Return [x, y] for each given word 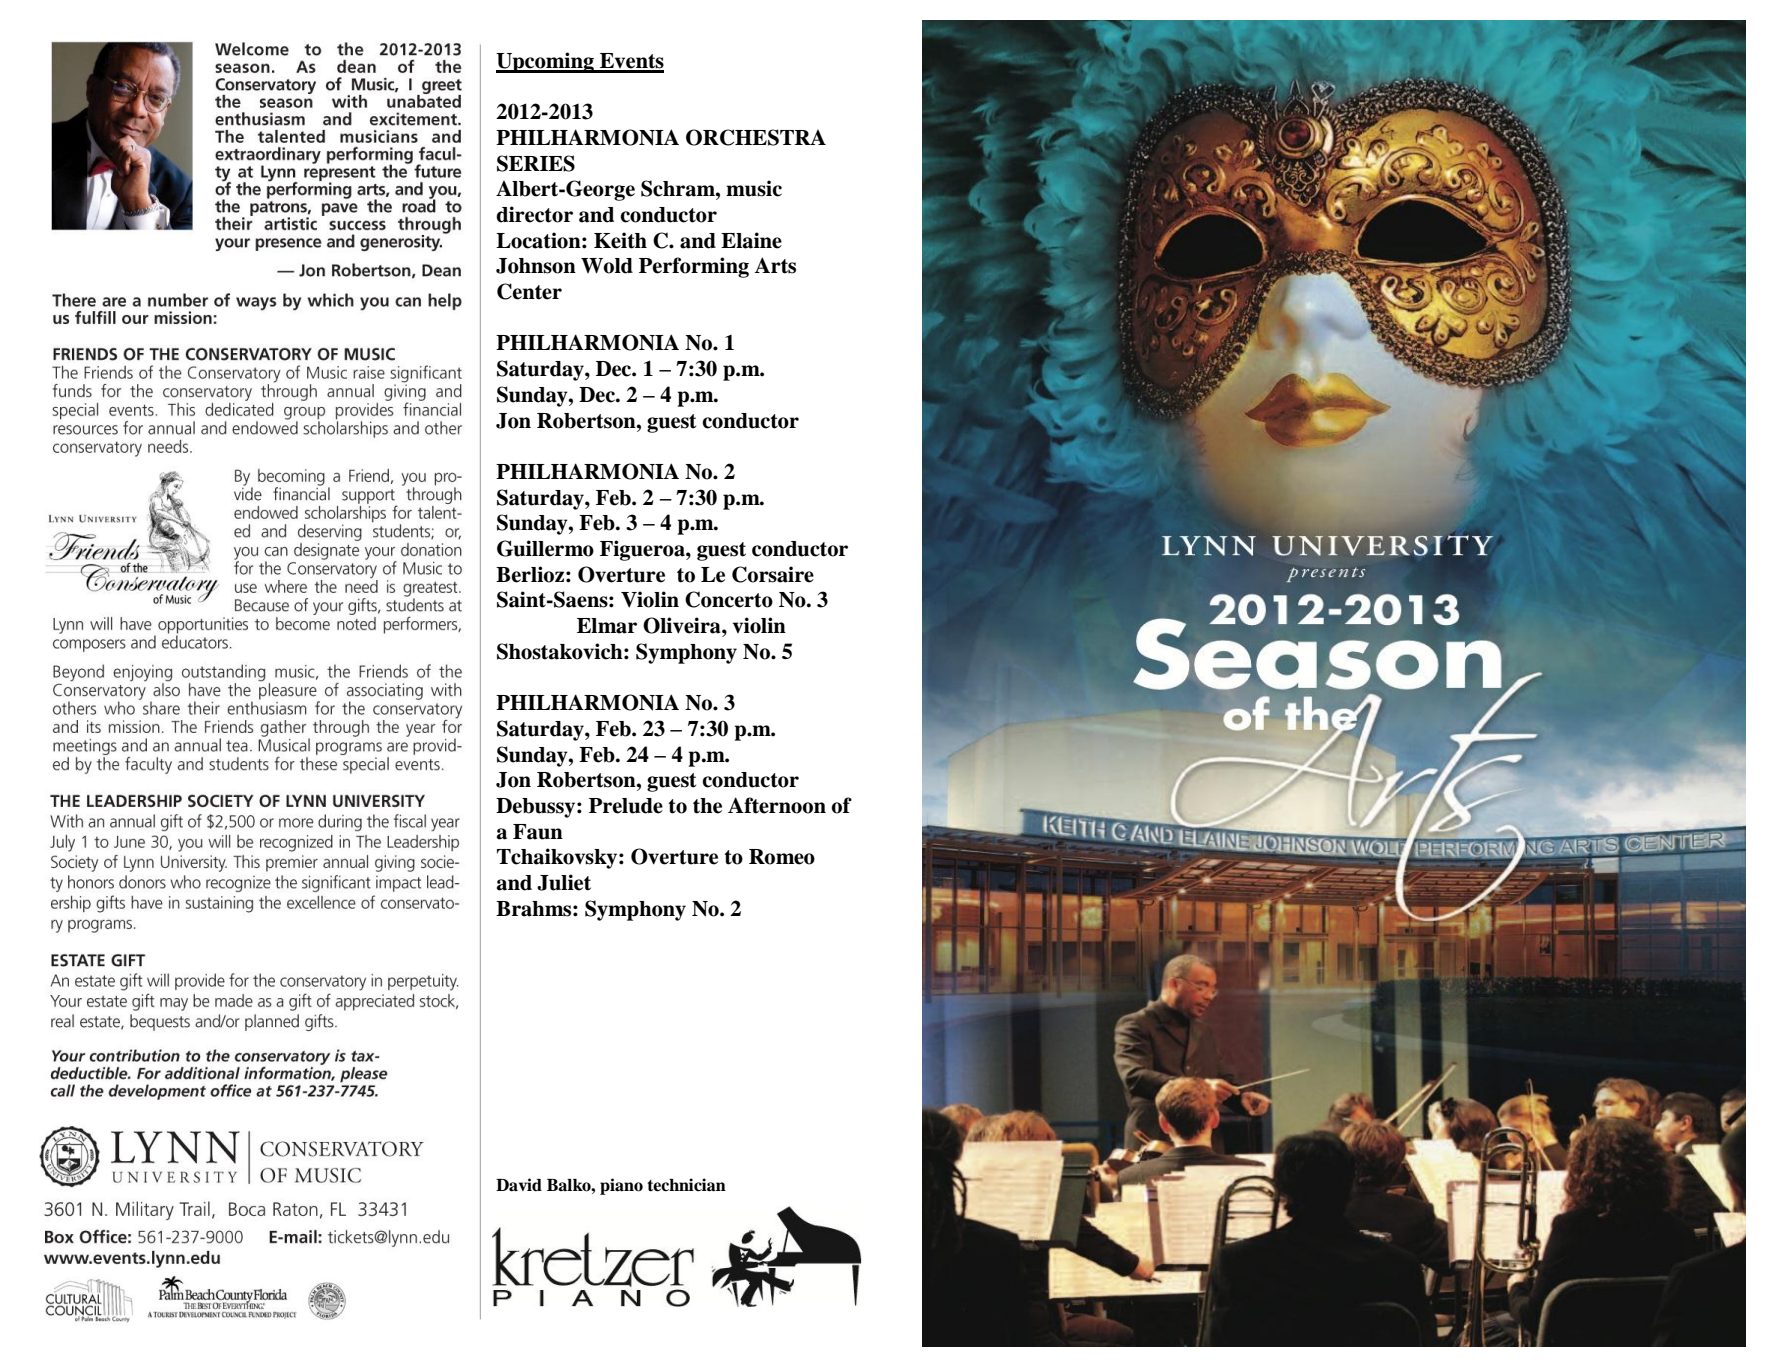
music [754, 188]
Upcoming [546, 62]
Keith [620, 240]
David [519, 1185]
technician [686, 1185]
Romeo [782, 857]
